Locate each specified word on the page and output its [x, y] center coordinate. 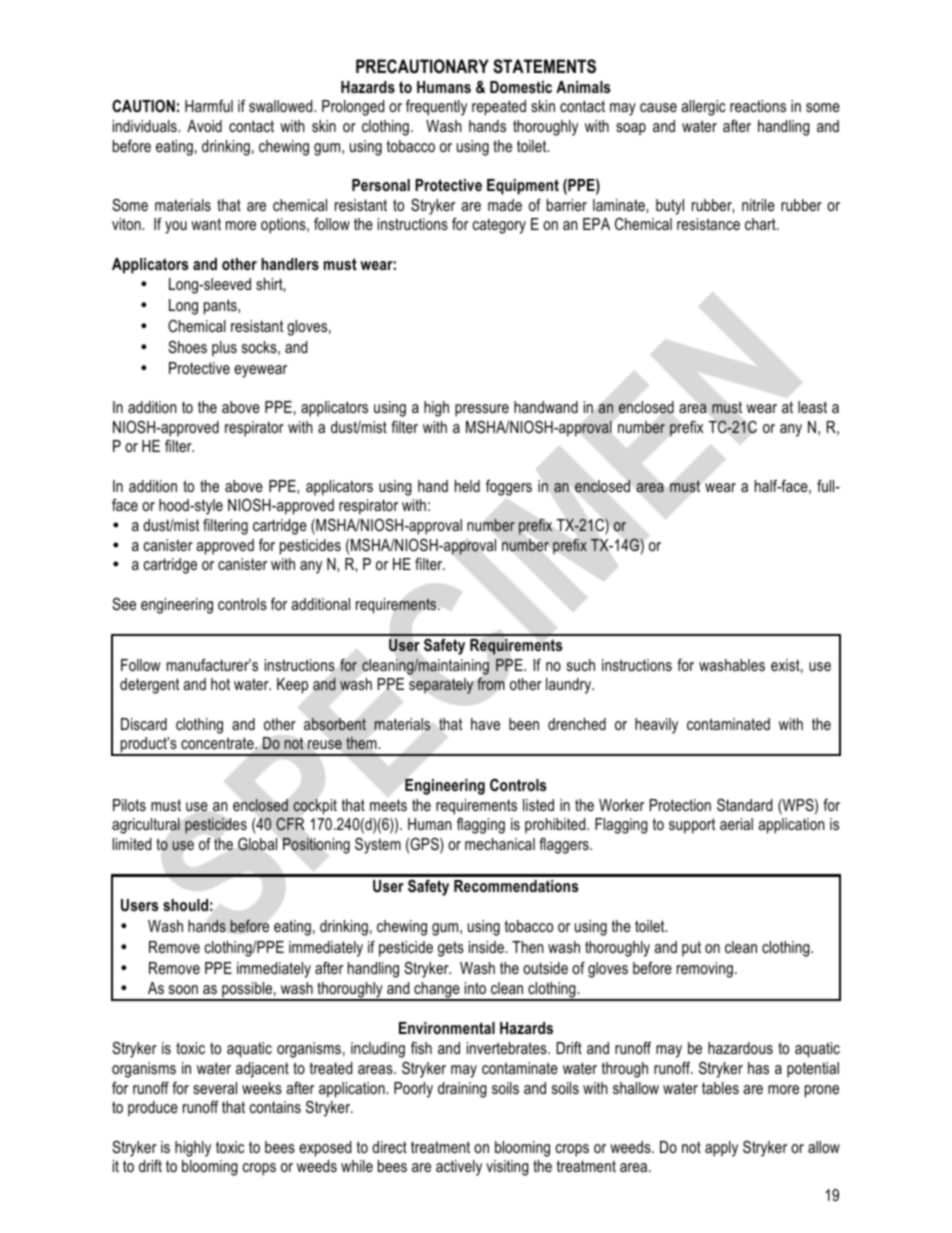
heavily [656, 726]
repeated [499, 108]
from [490, 684]
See [124, 604]
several [215, 1088]
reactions [758, 106]
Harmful [209, 106]
